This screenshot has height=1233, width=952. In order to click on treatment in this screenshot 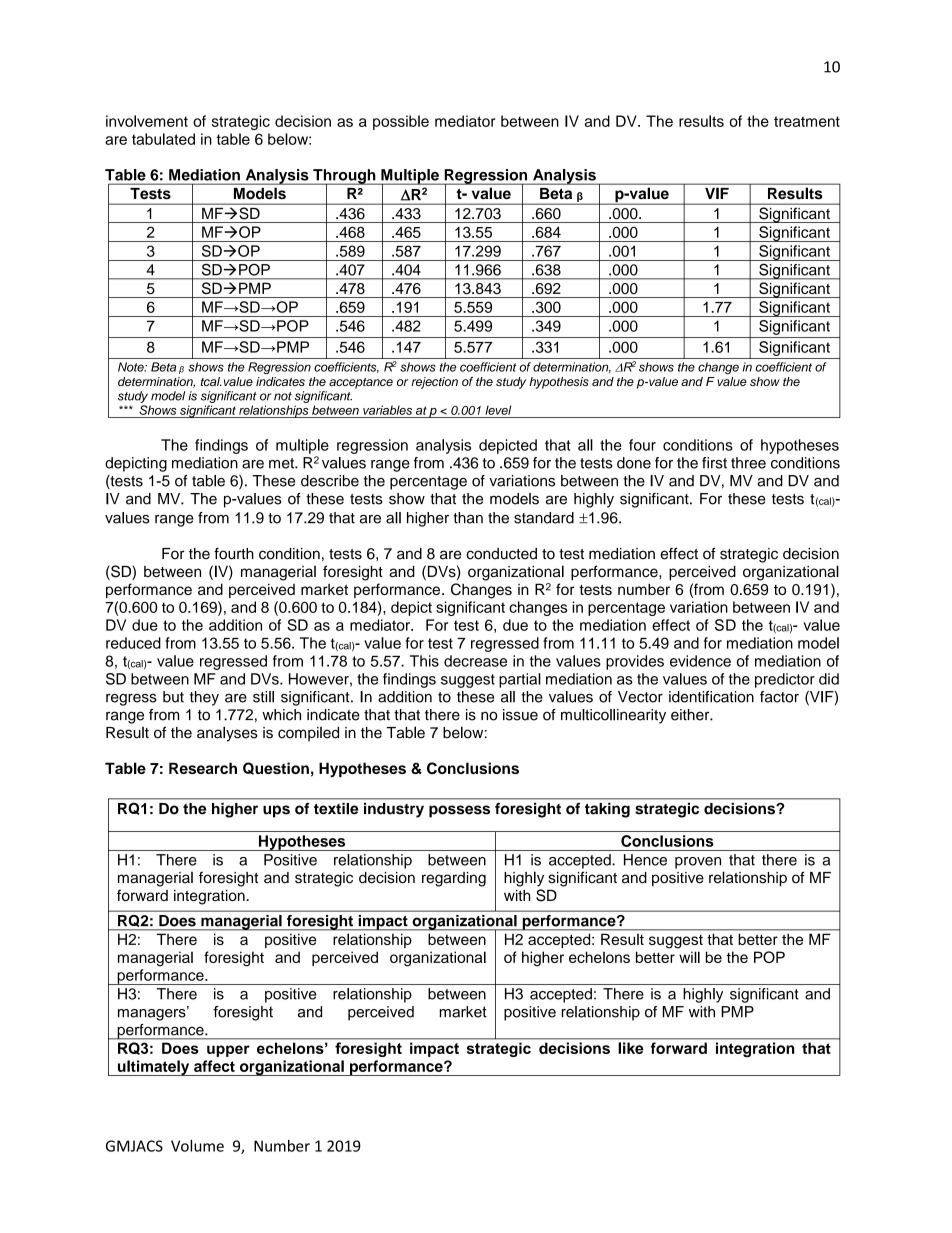, I will do `click(807, 121)`.
